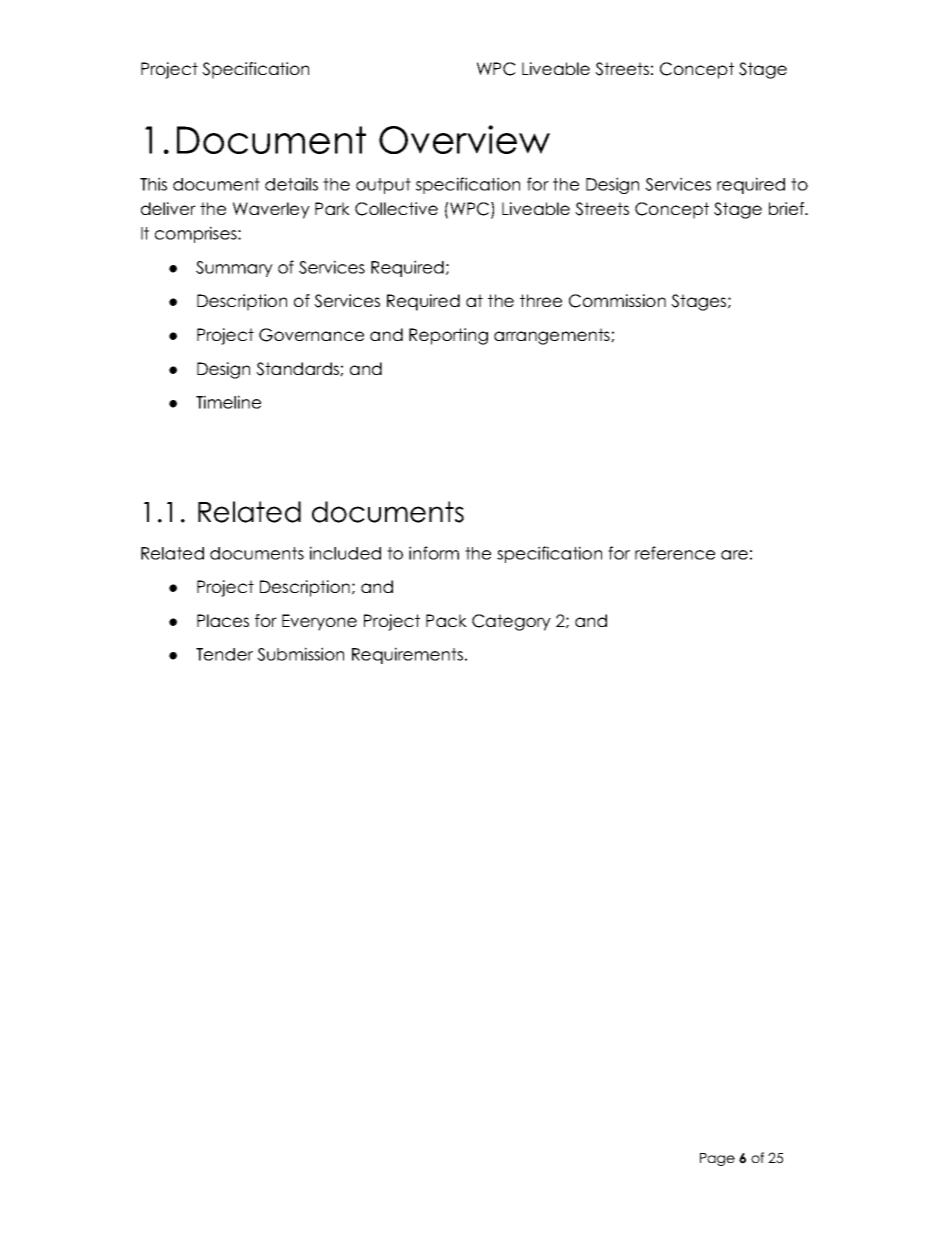 The height and width of the document is (1233, 952). What do you see at coordinates (409, 655) in the document?
I see `Requirements` at bounding box center [409, 655].
